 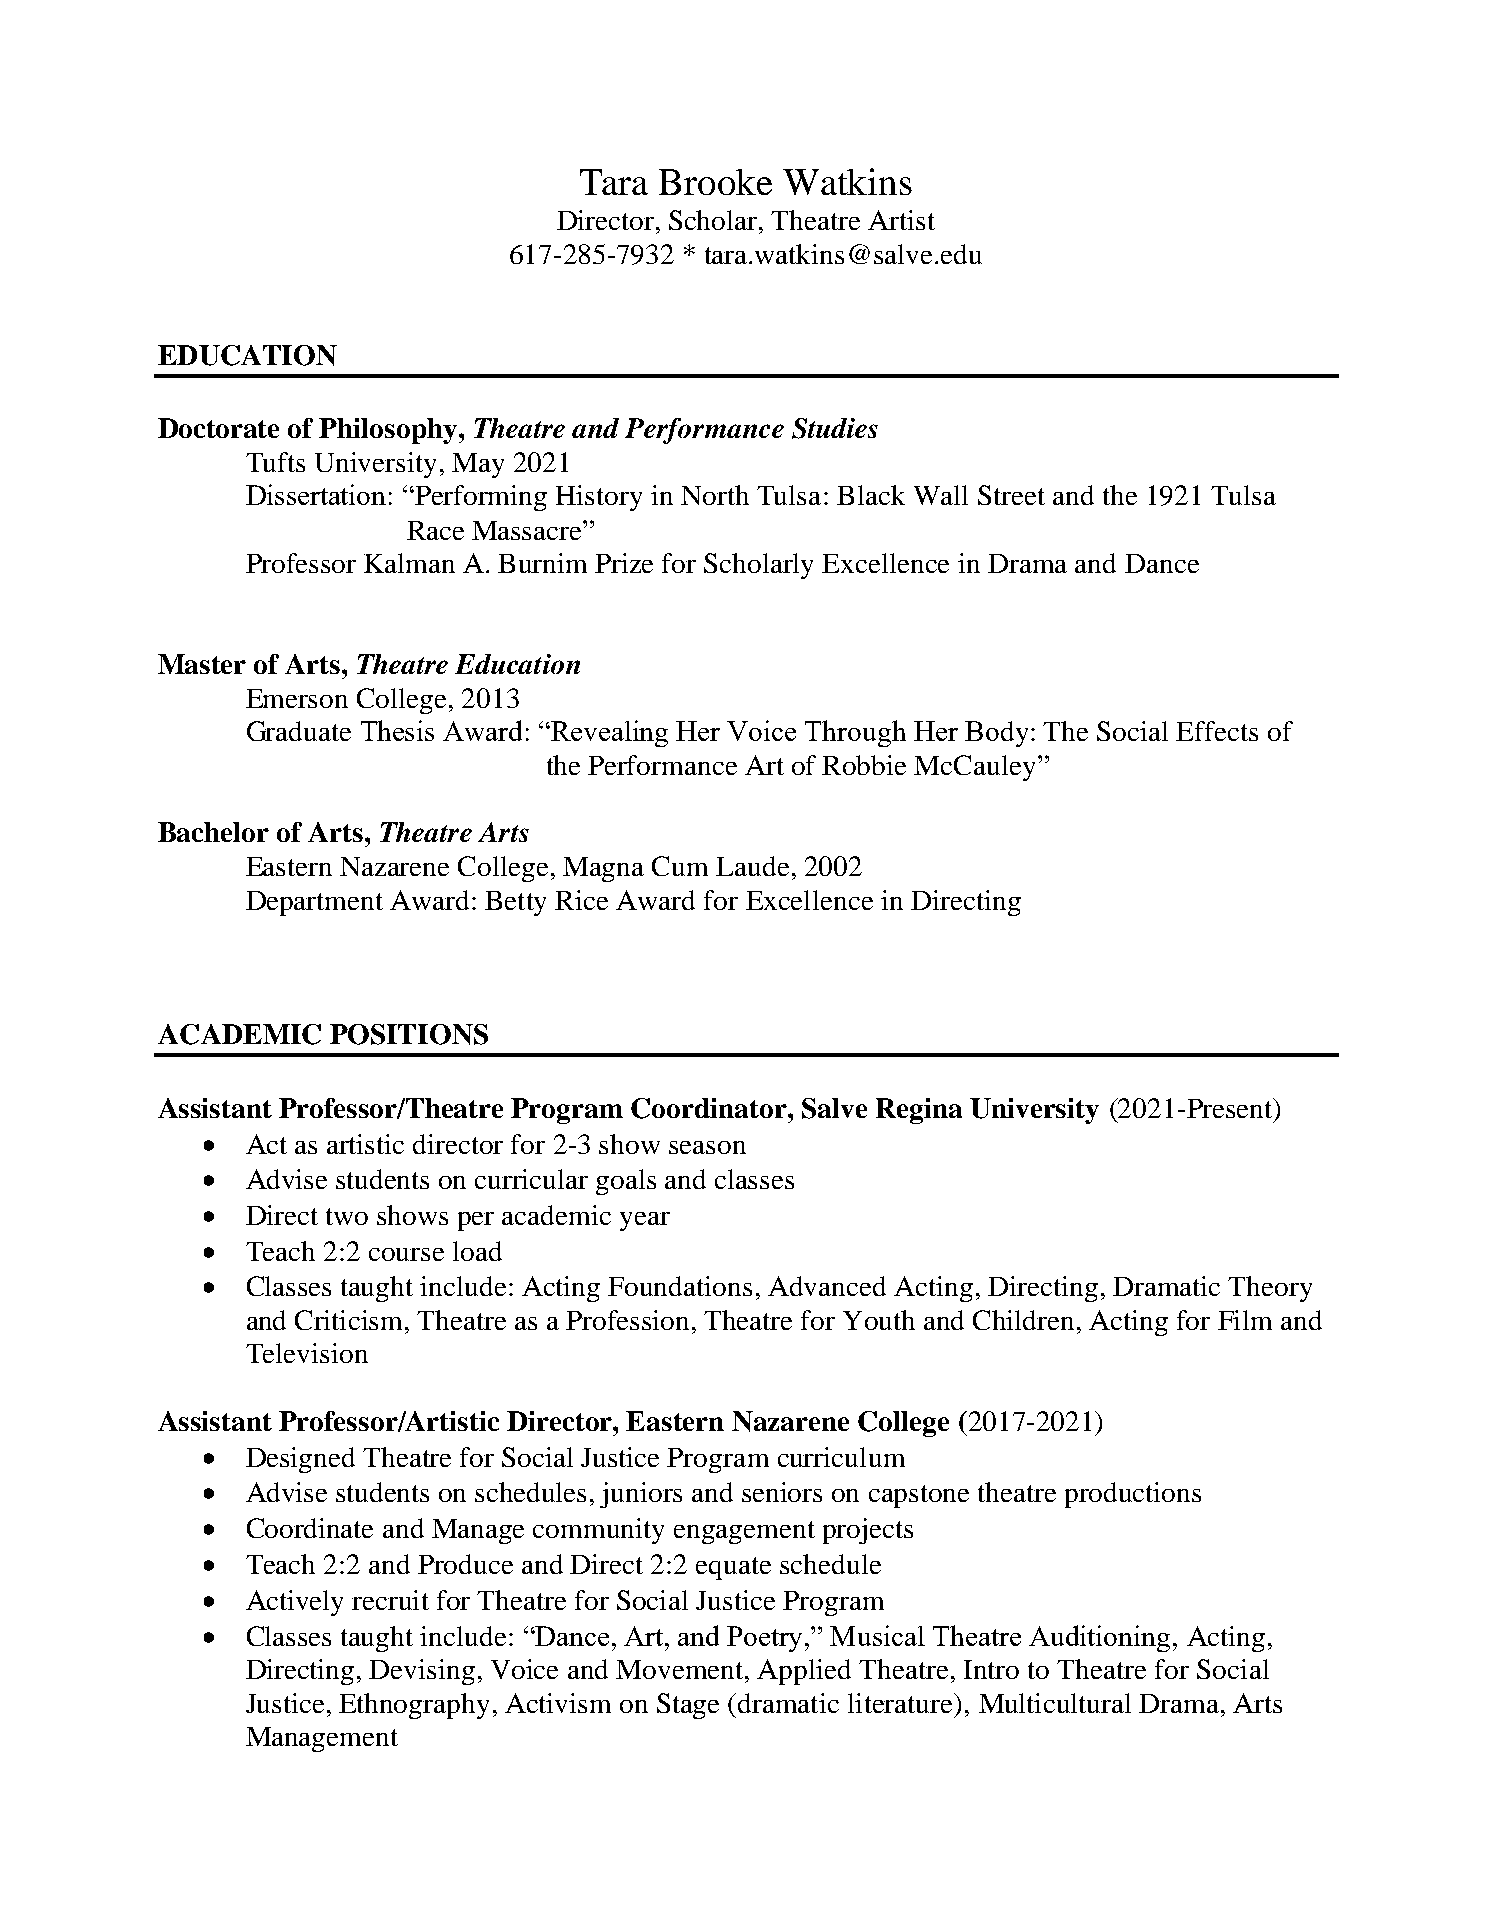 I want to click on Laude, so click(x=752, y=866).
